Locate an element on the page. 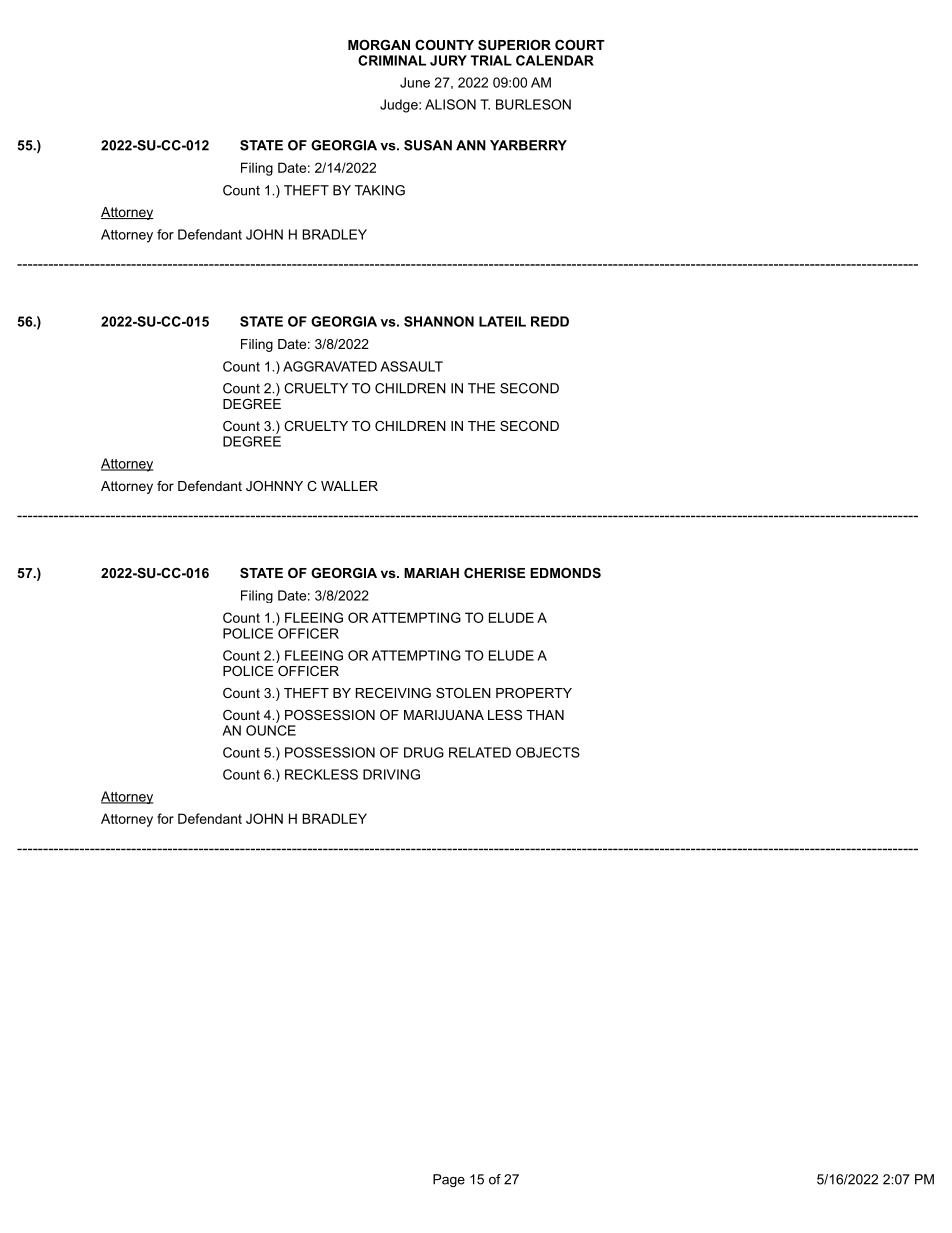  OUNCE is located at coordinates (271, 730).
